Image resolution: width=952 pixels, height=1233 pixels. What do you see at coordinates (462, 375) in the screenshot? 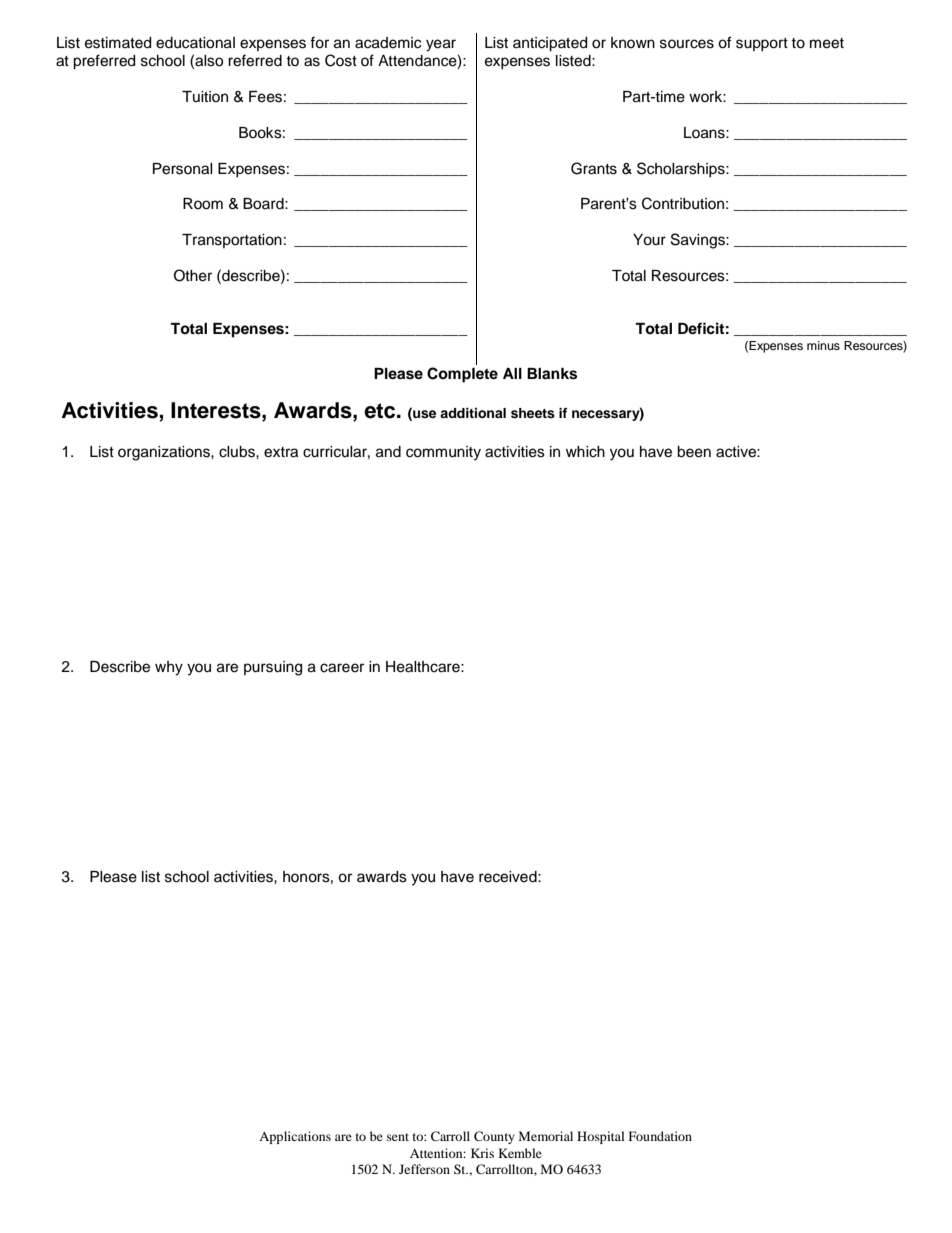
I see `Complete` at bounding box center [462, 375].
